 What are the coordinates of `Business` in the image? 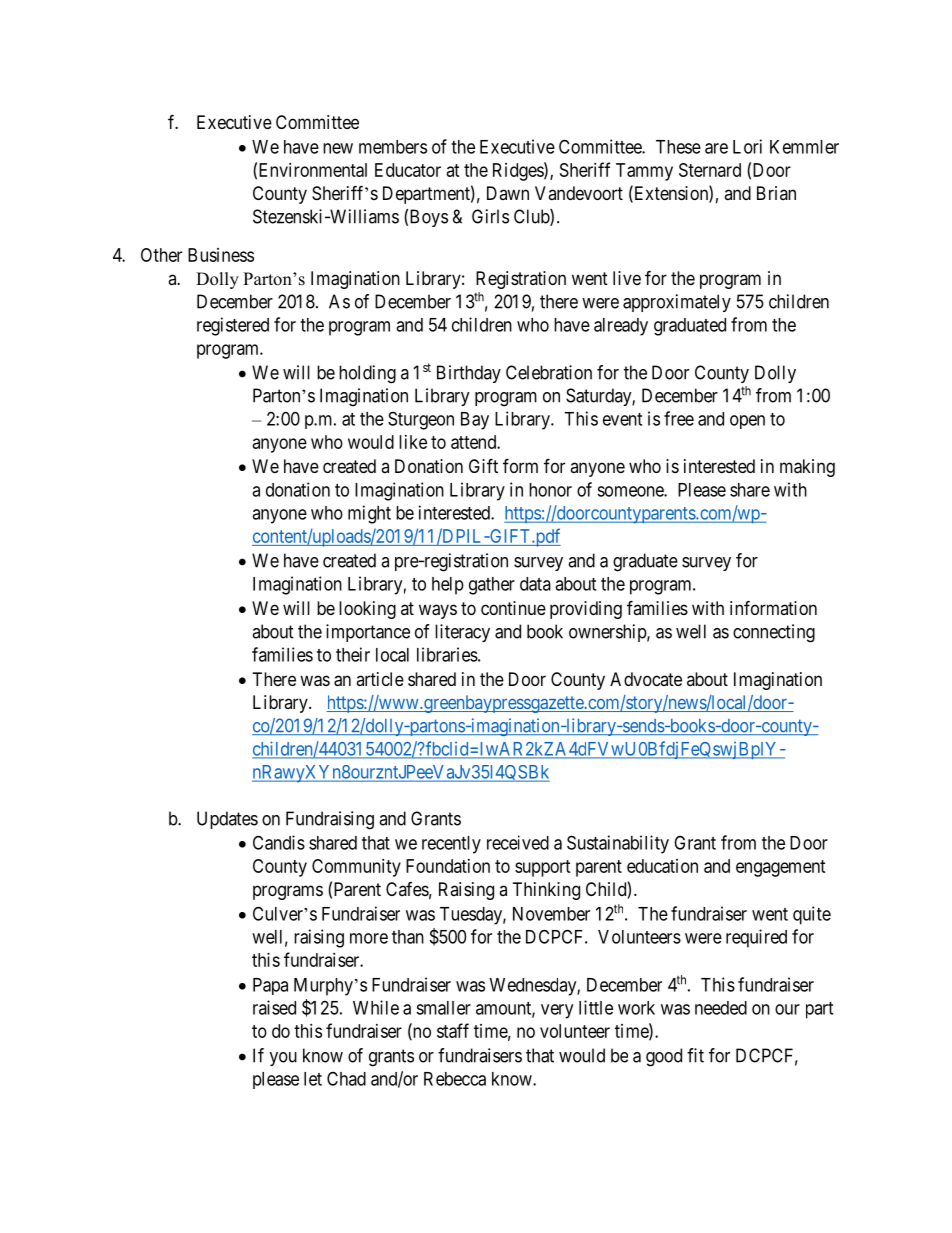 It's located at (221, 255).
